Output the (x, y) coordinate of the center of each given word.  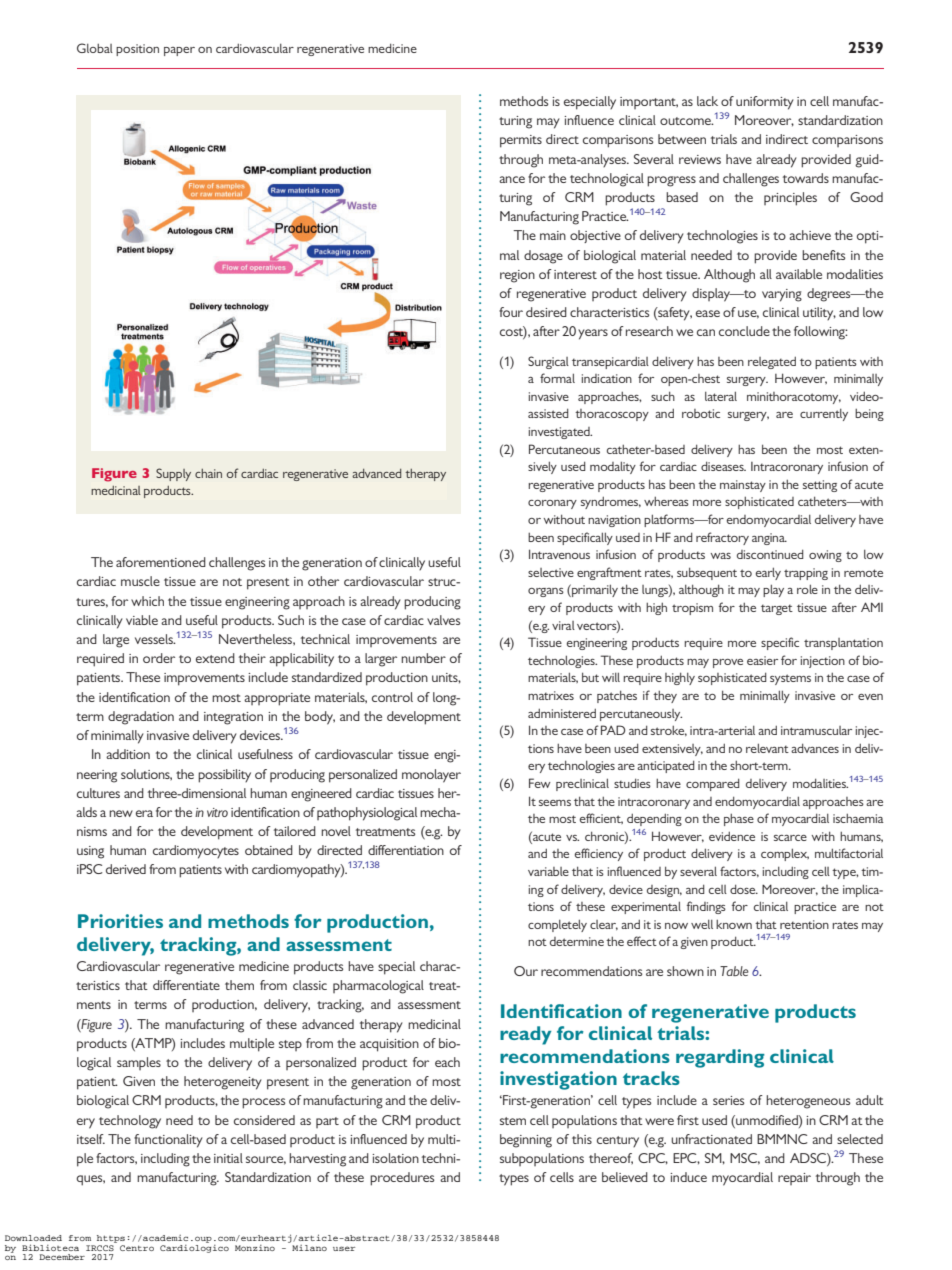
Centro (137, 1248)
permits (521, 141)
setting (820, 486)
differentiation (406, 850)
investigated (560, 433)
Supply (173, 474)
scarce (790, 838)
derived (126, 869)
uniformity (765, 103)
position (137, 50)
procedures (402, 1179)
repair (794, 1179)
